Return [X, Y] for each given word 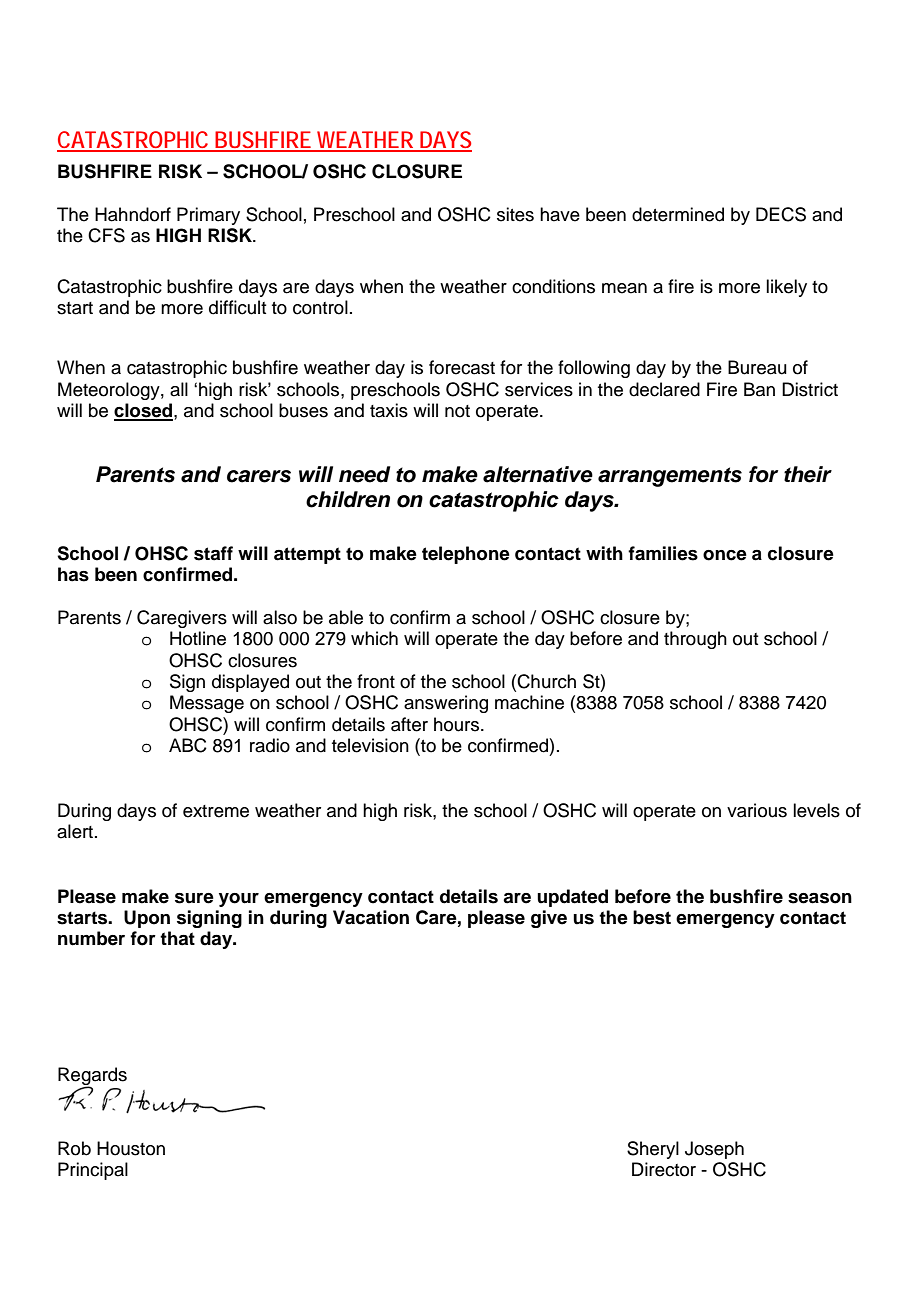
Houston [131, 1148]
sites [515, 214]
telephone [466, 555]
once [725, 555]
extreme [216, 811]
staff [213, 553]
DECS [781, 214]
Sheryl [653, 1150]
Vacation [371, 917]
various [757, 810]
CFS [106, 235]
